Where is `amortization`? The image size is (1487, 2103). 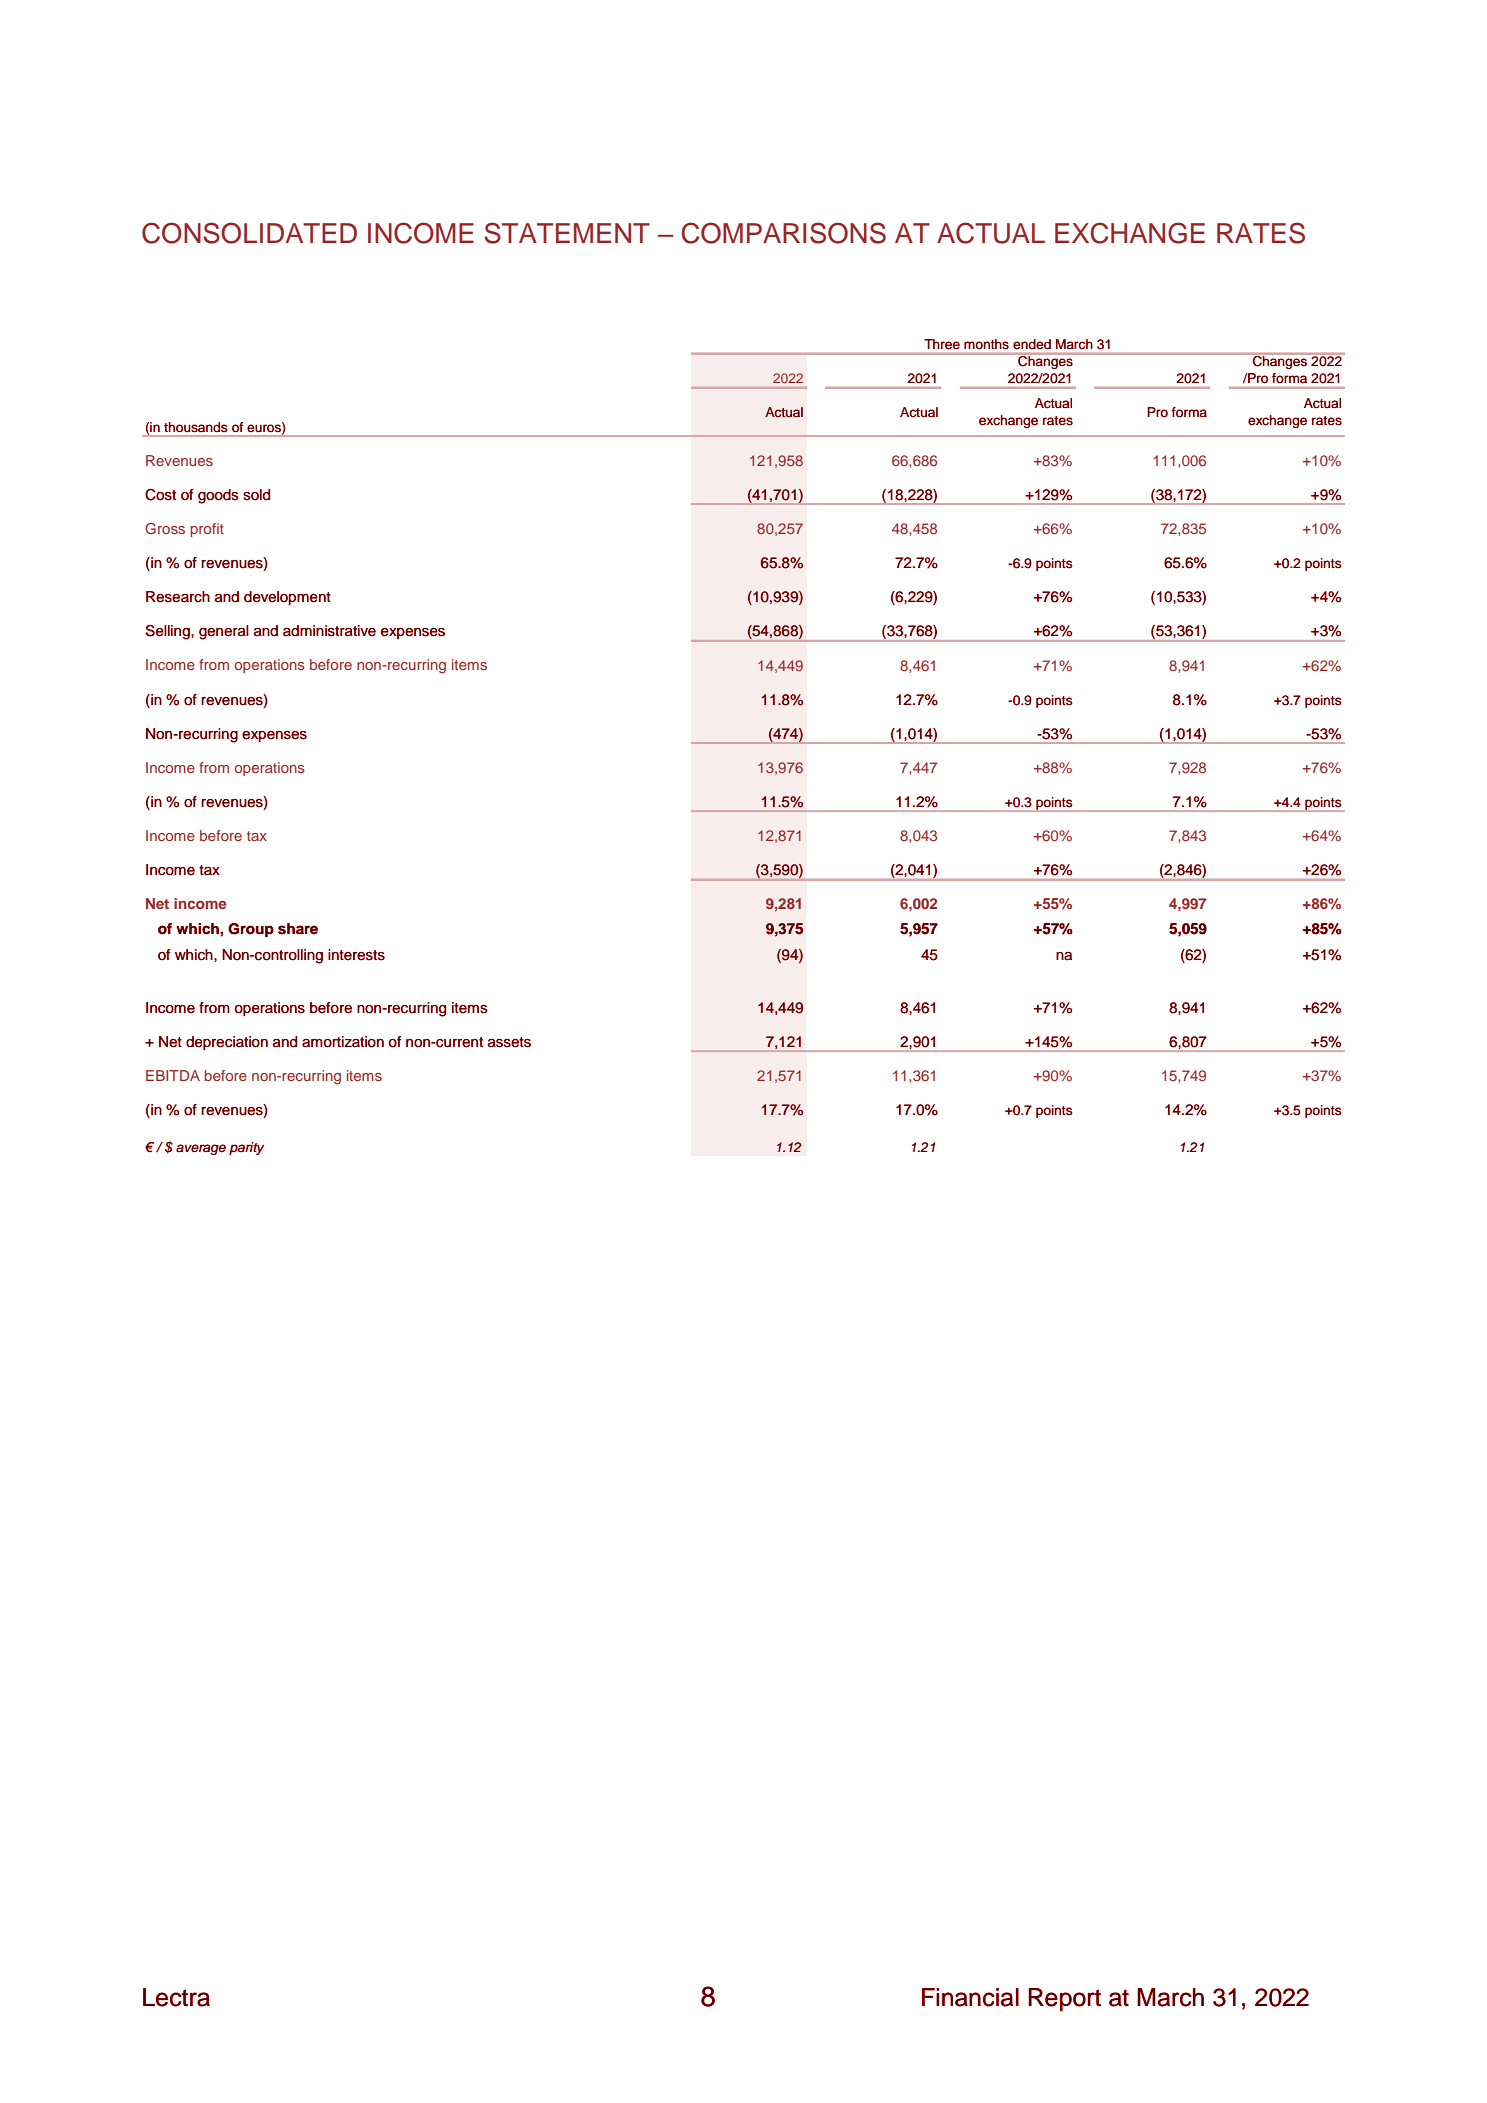 amortization is located at coordinates (343, 1042).
